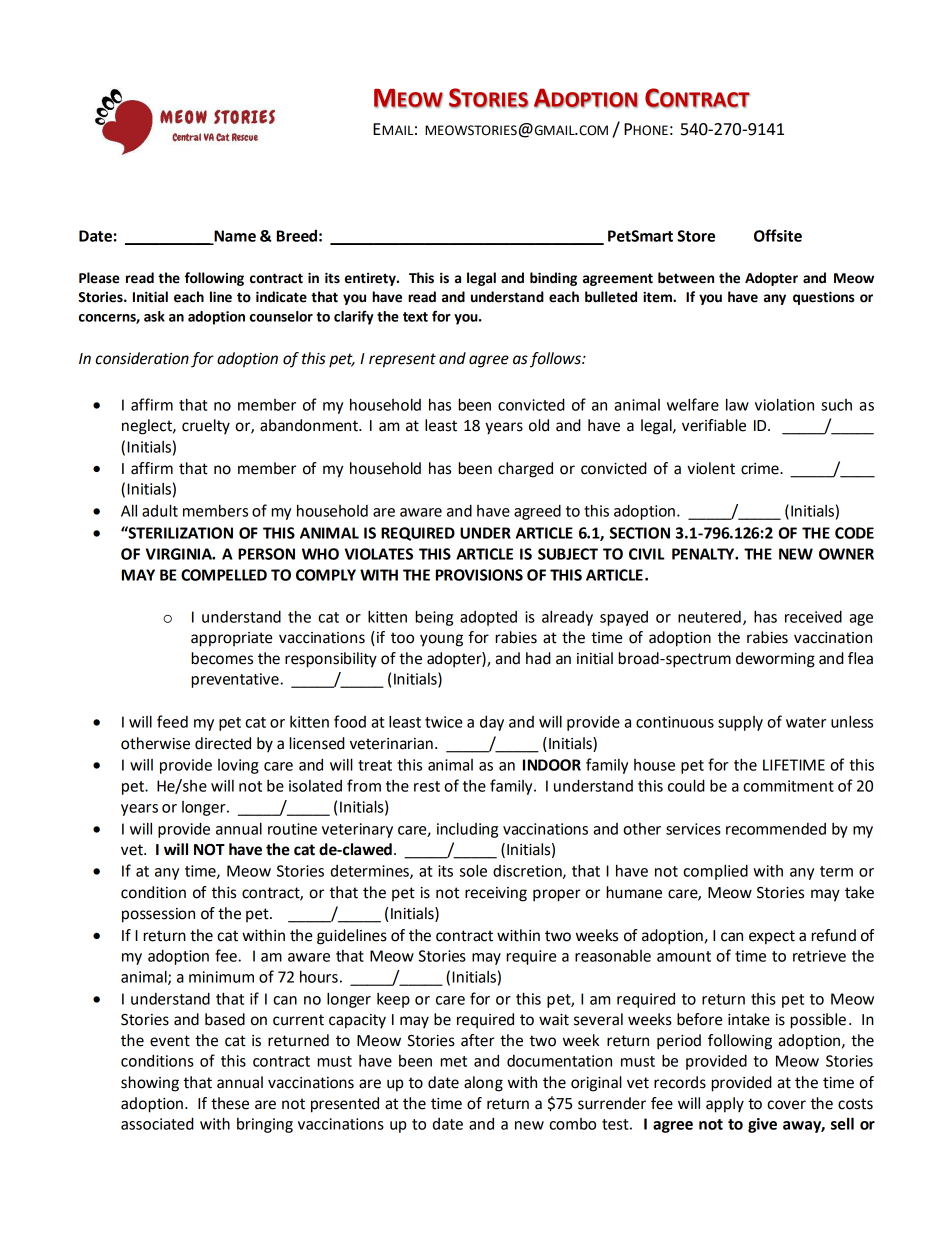 The height and width of the screenshot is (1233, 952). What do you see at coordinates (778, 235) in the screenshot?
I see `Offsite` at bounding box center [778, 235].
